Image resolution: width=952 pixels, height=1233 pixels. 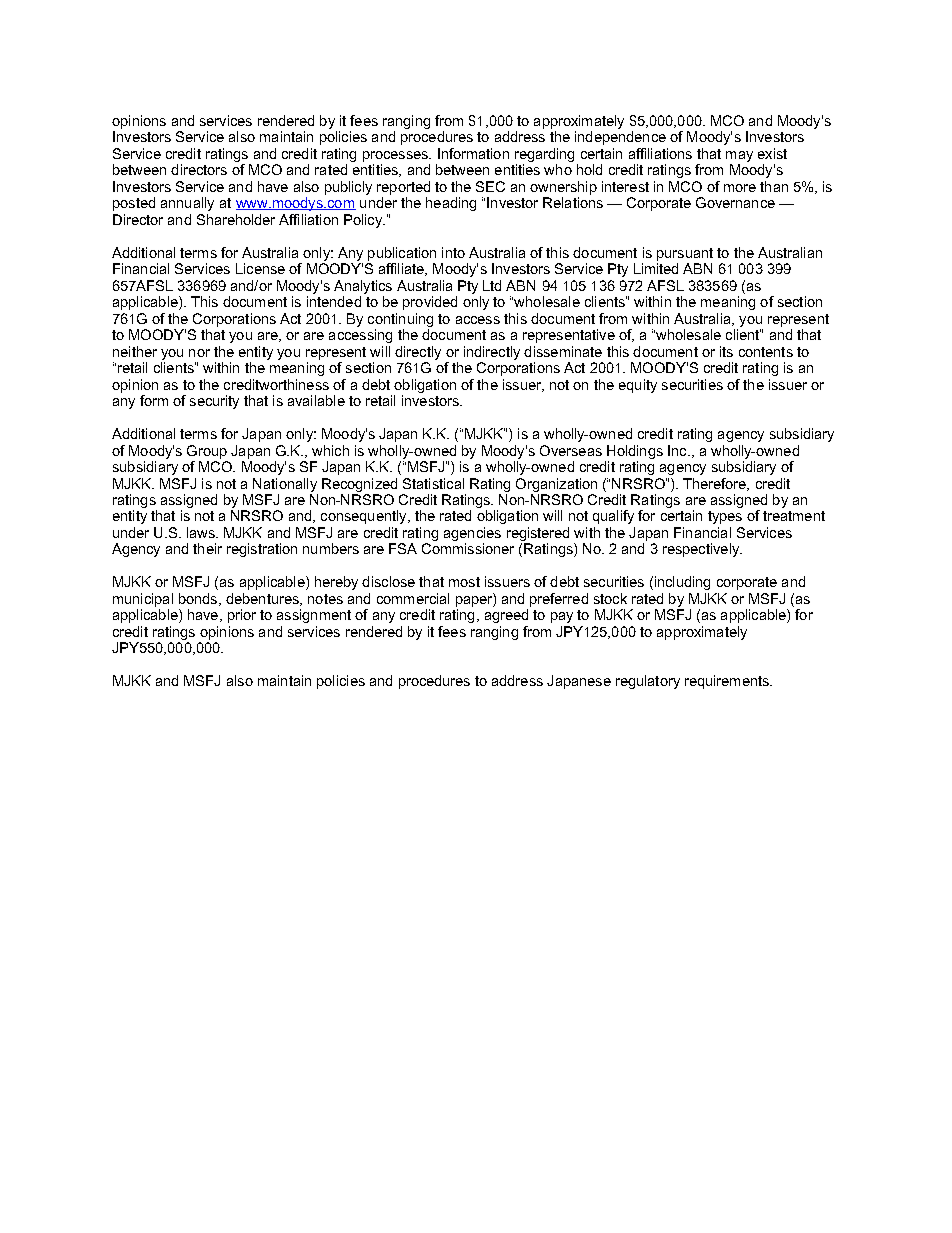 I want to click on equity, so click(x=638, y=386).
